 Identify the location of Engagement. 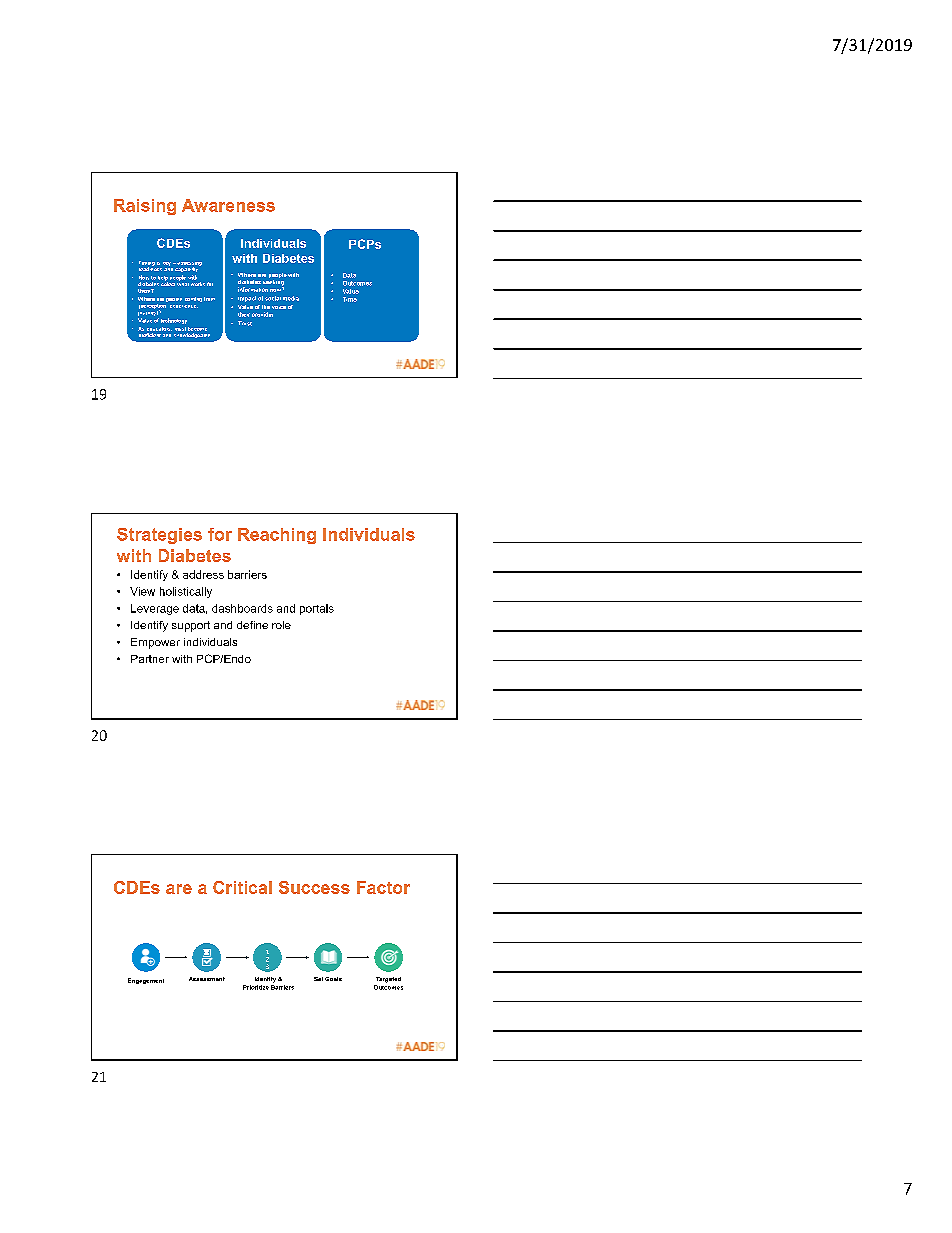
(146, 981).
